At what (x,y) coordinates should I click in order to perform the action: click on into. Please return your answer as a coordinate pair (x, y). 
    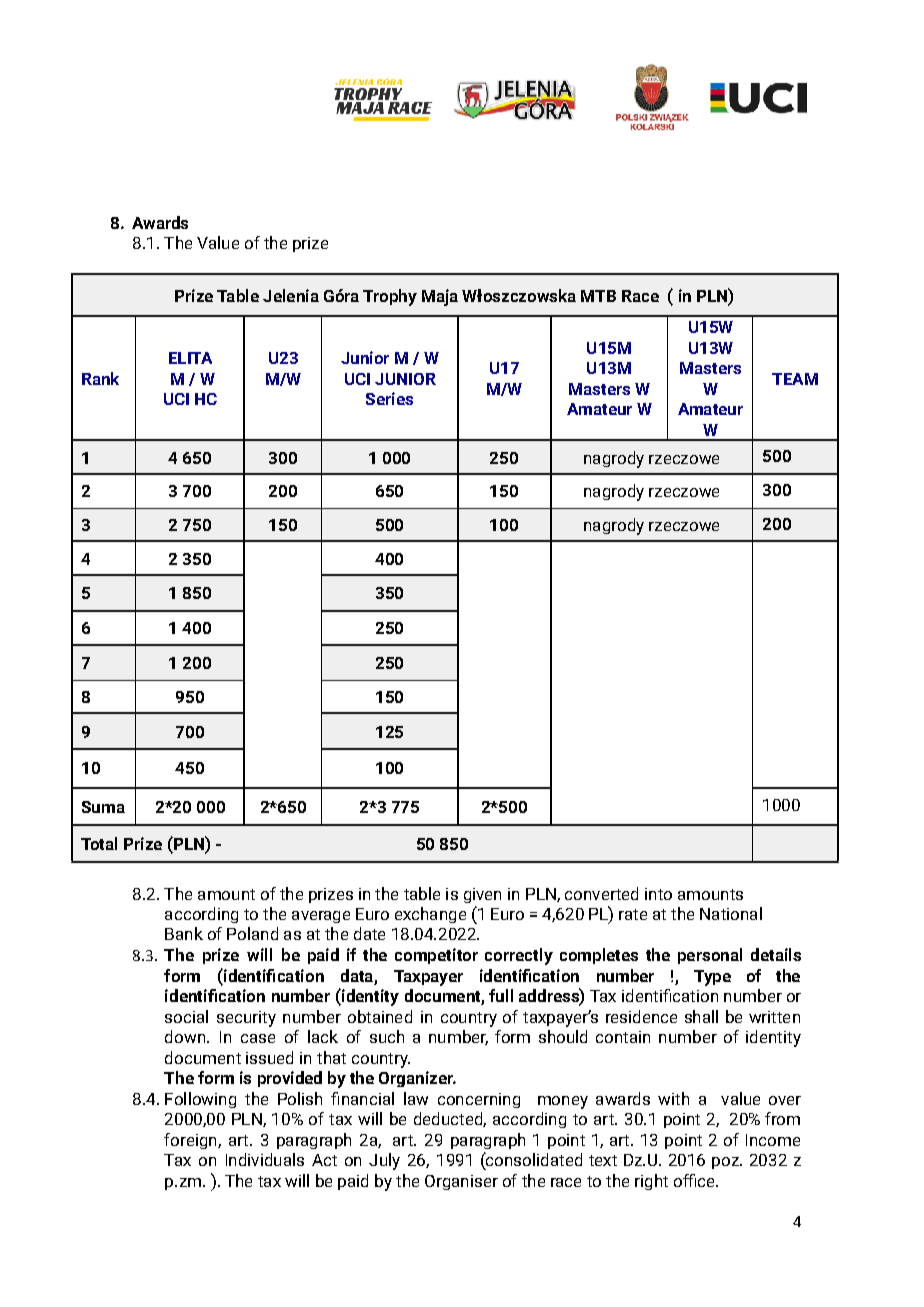
    Looking at the image, I should click on (658, 894).
